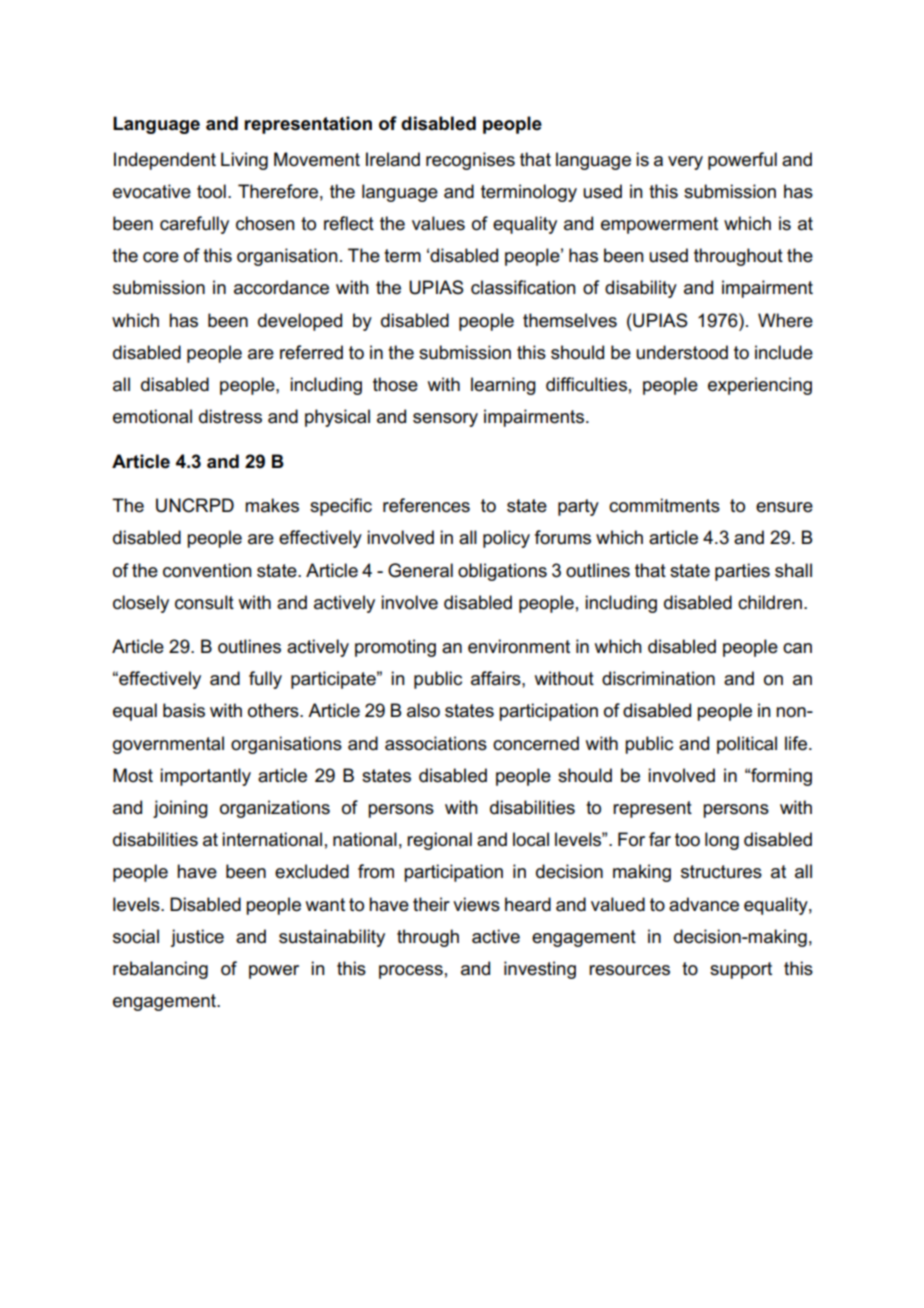 This page has height=1308, width=924. I want to click on process, so click(411, 972).
